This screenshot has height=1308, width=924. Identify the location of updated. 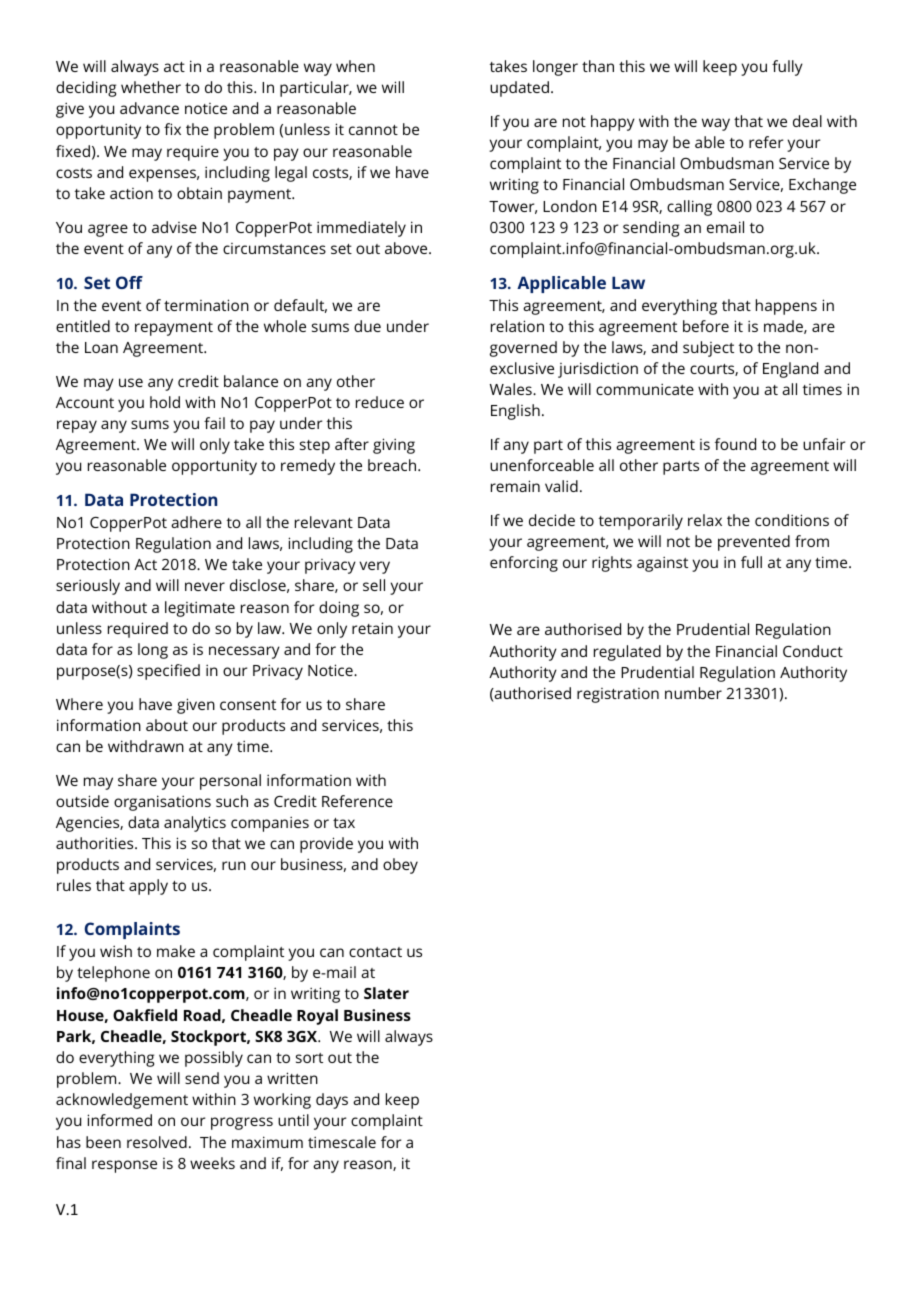
(519, 89).
